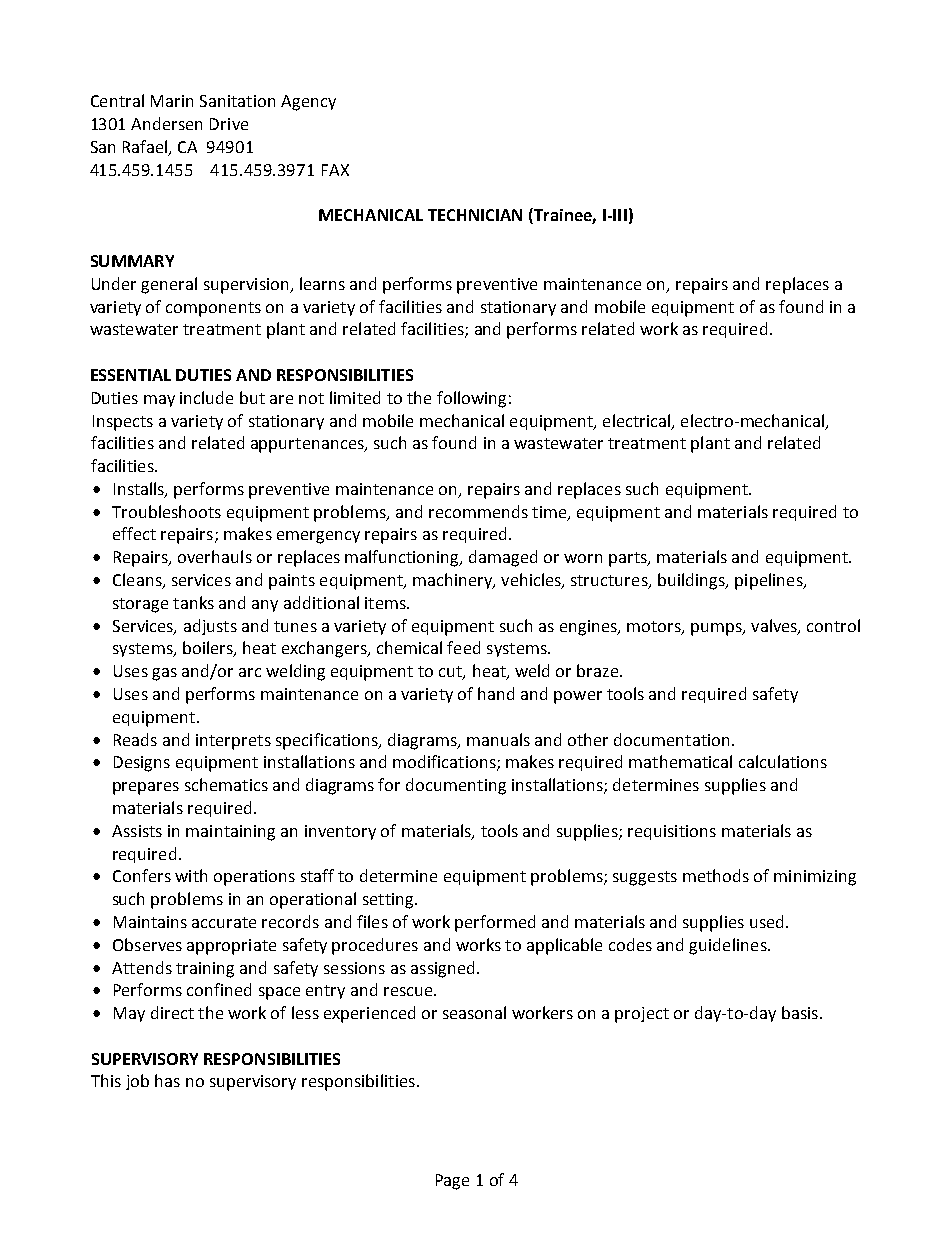 The width and height of the screenshot is (952, 1233). What do you see at coordinates (452, 1182) in the screenshot?
I see `Page` at bounding box center [452, 1182].
